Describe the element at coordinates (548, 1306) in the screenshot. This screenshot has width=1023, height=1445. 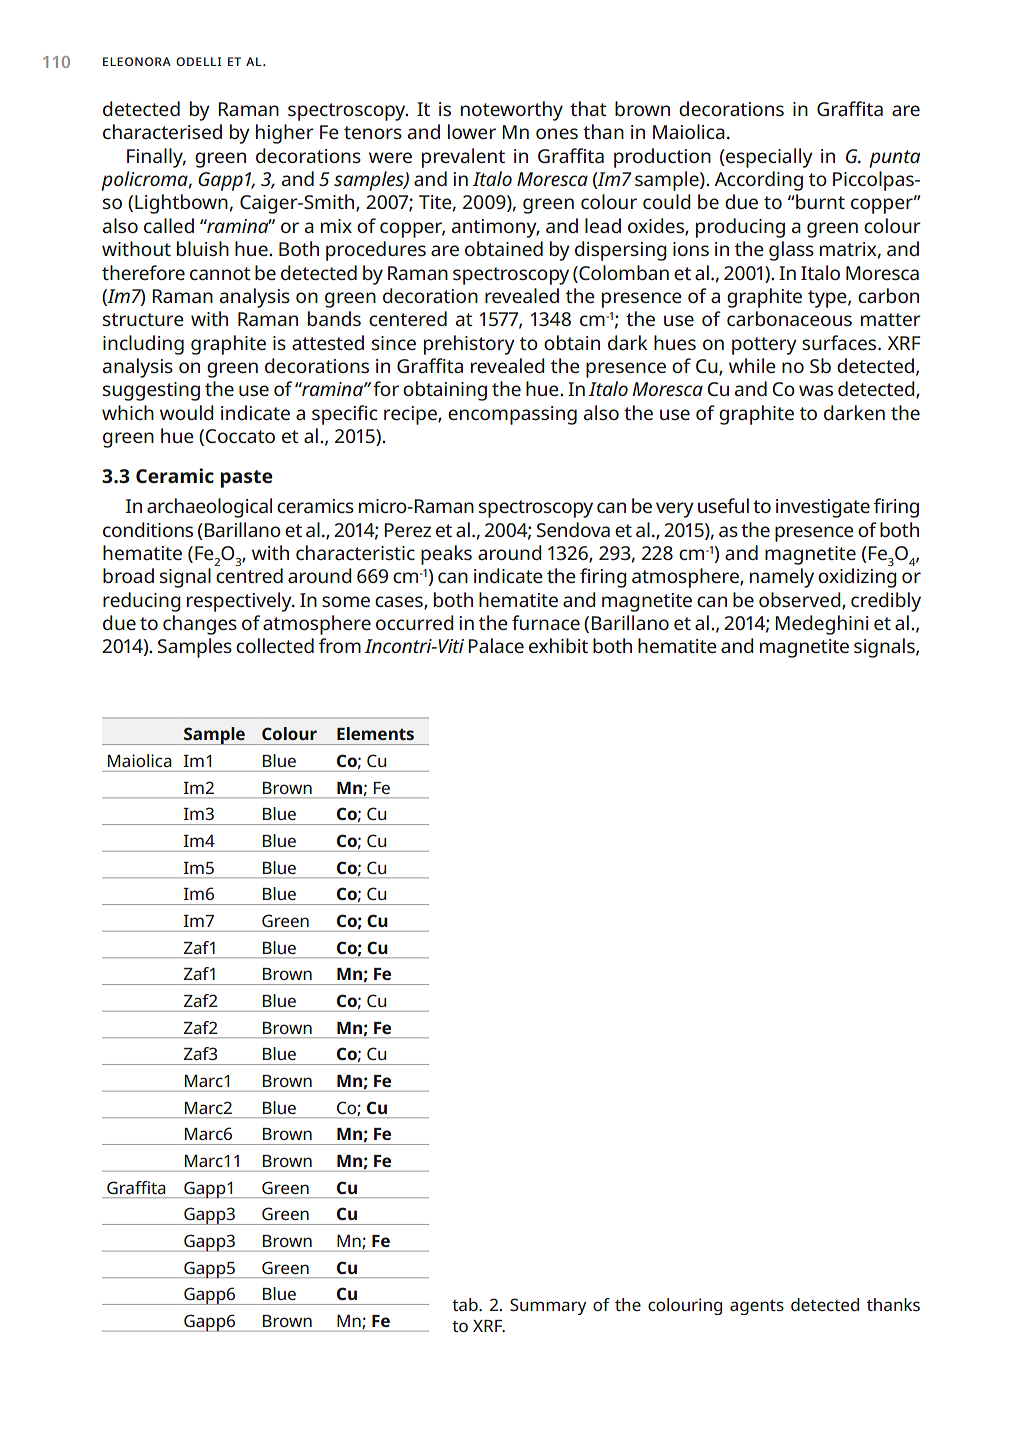
I see `Summary` at that location.
